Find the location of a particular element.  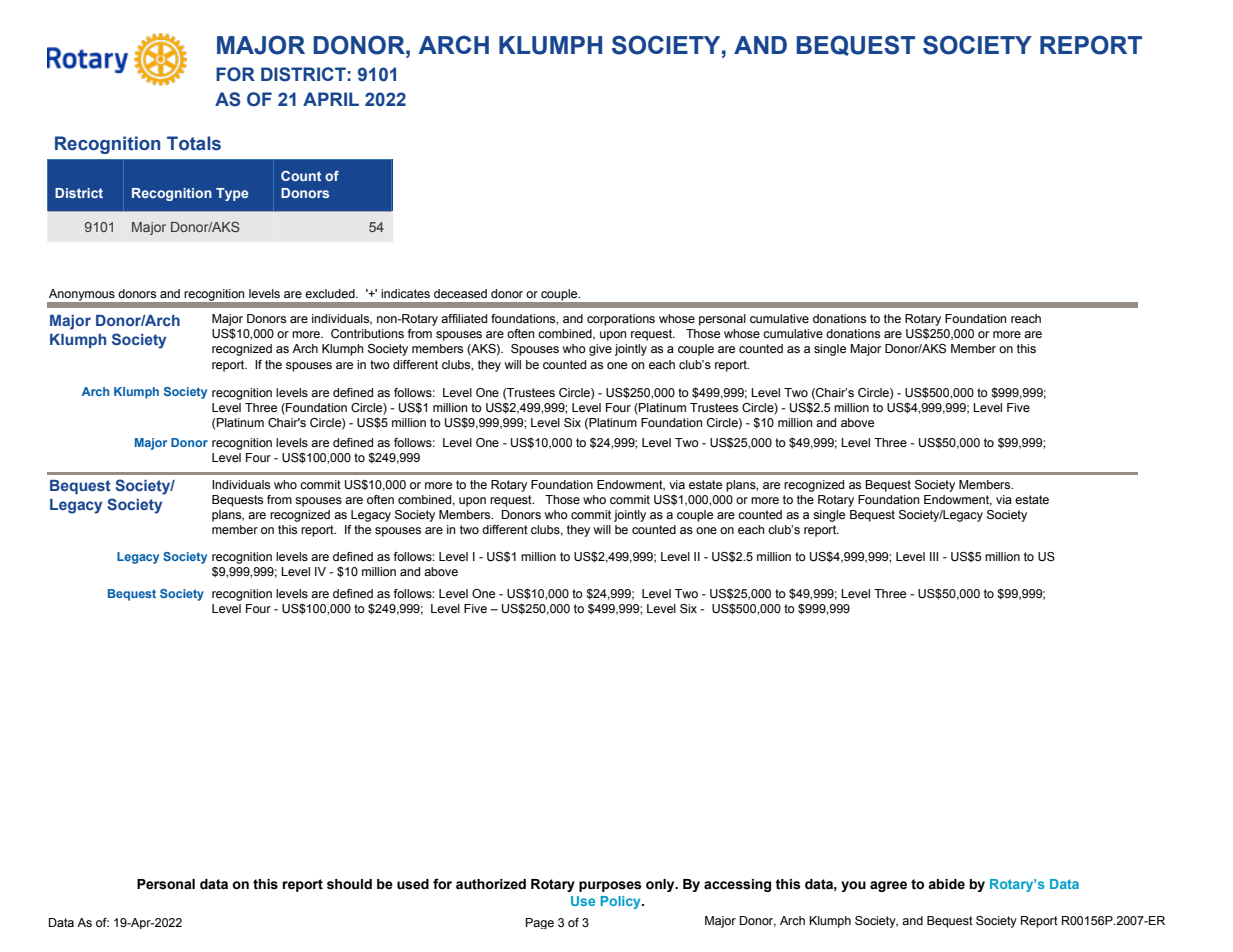

should is located at coordinates (349, 884).
